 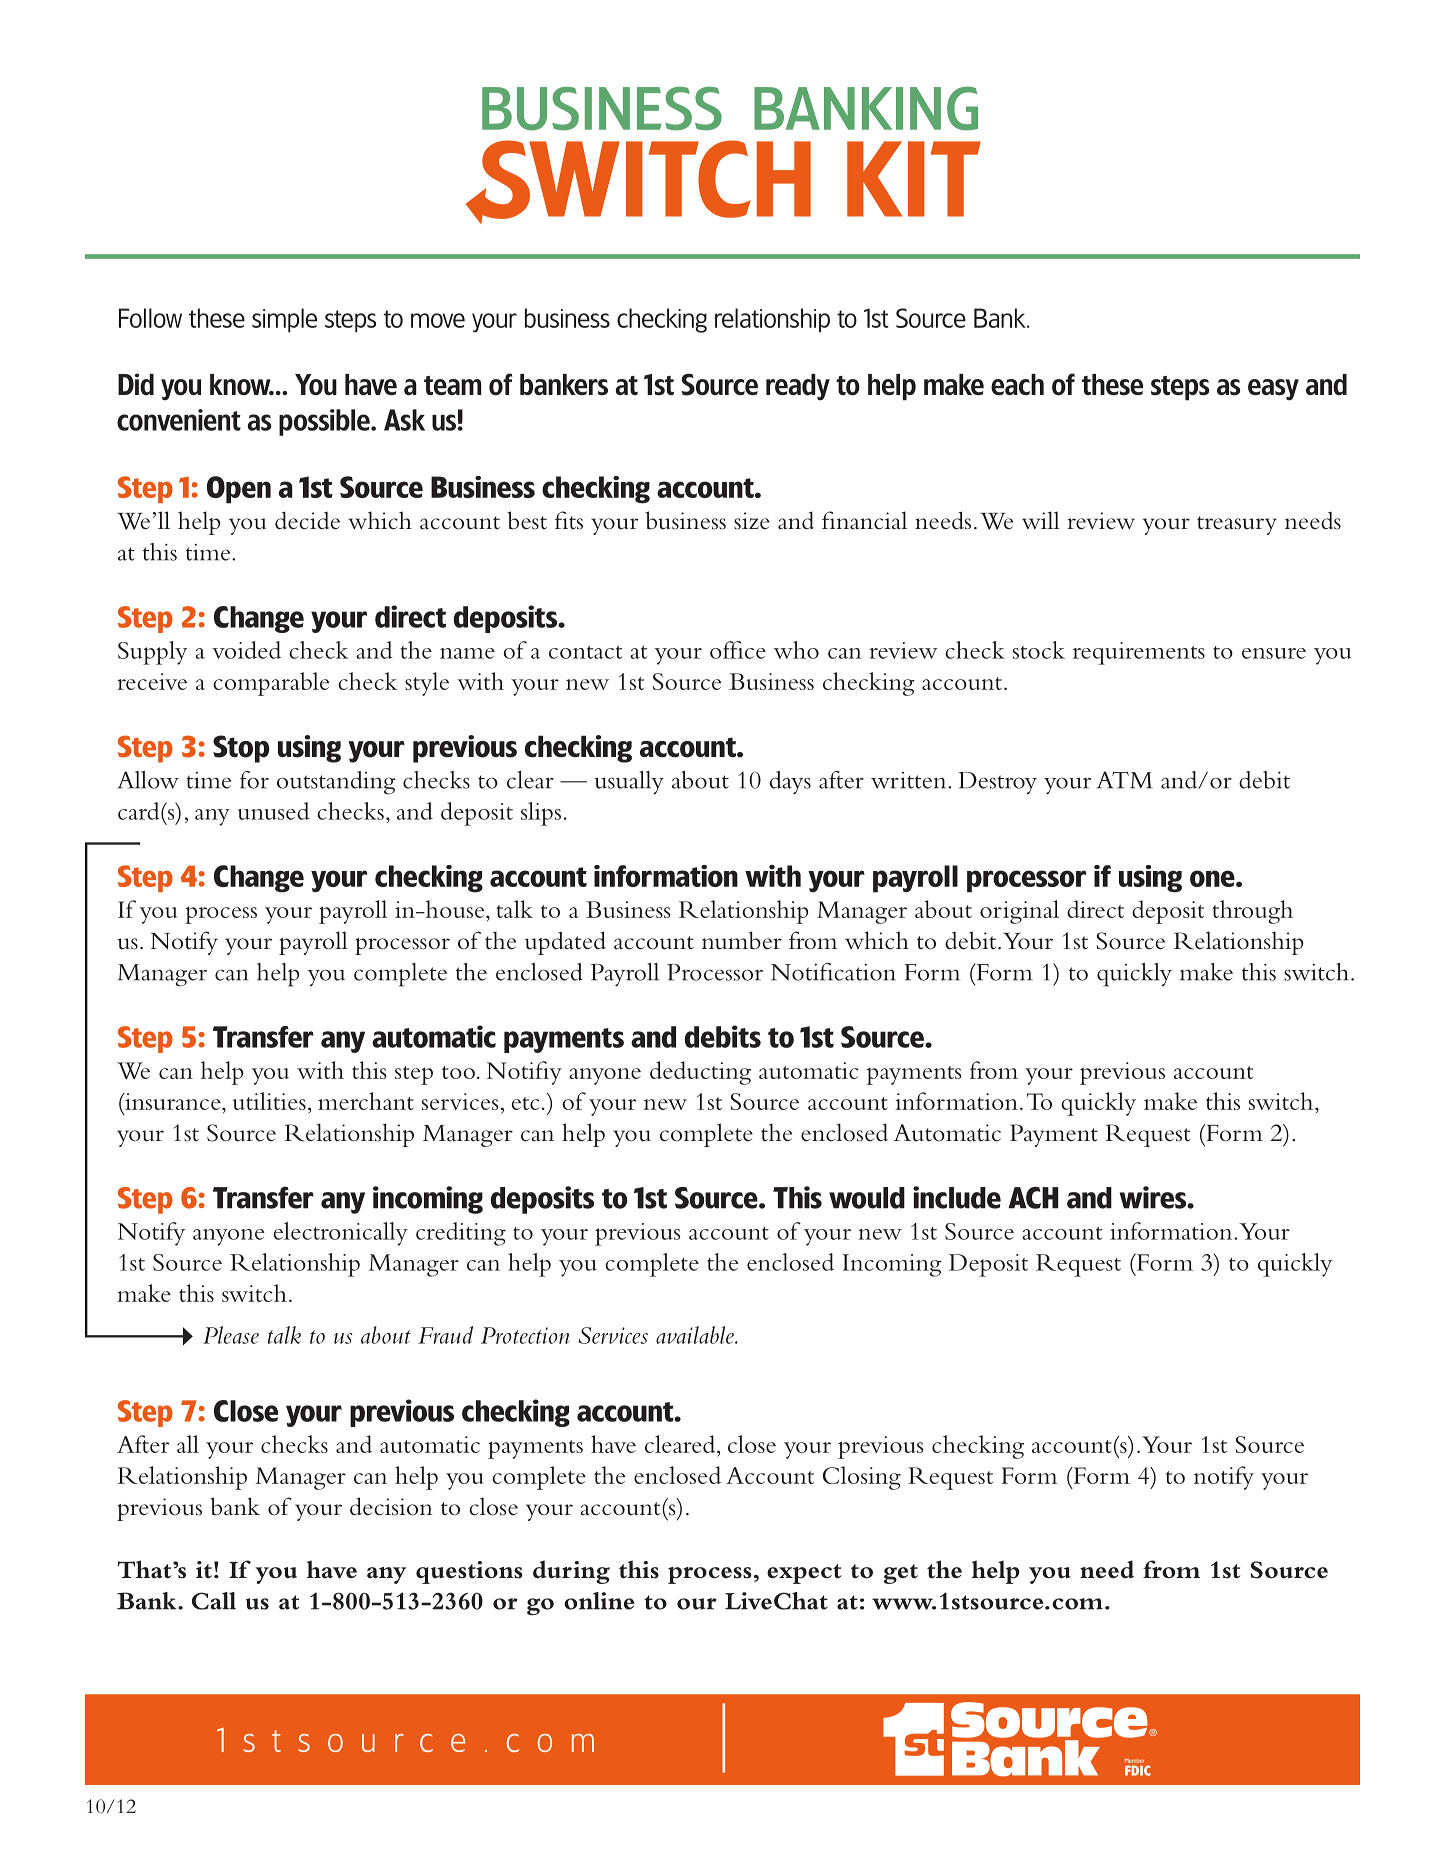 What do you see at coordinates (752, 521) in the screenshot?
I see `size` at bounding box center [752, 521].
